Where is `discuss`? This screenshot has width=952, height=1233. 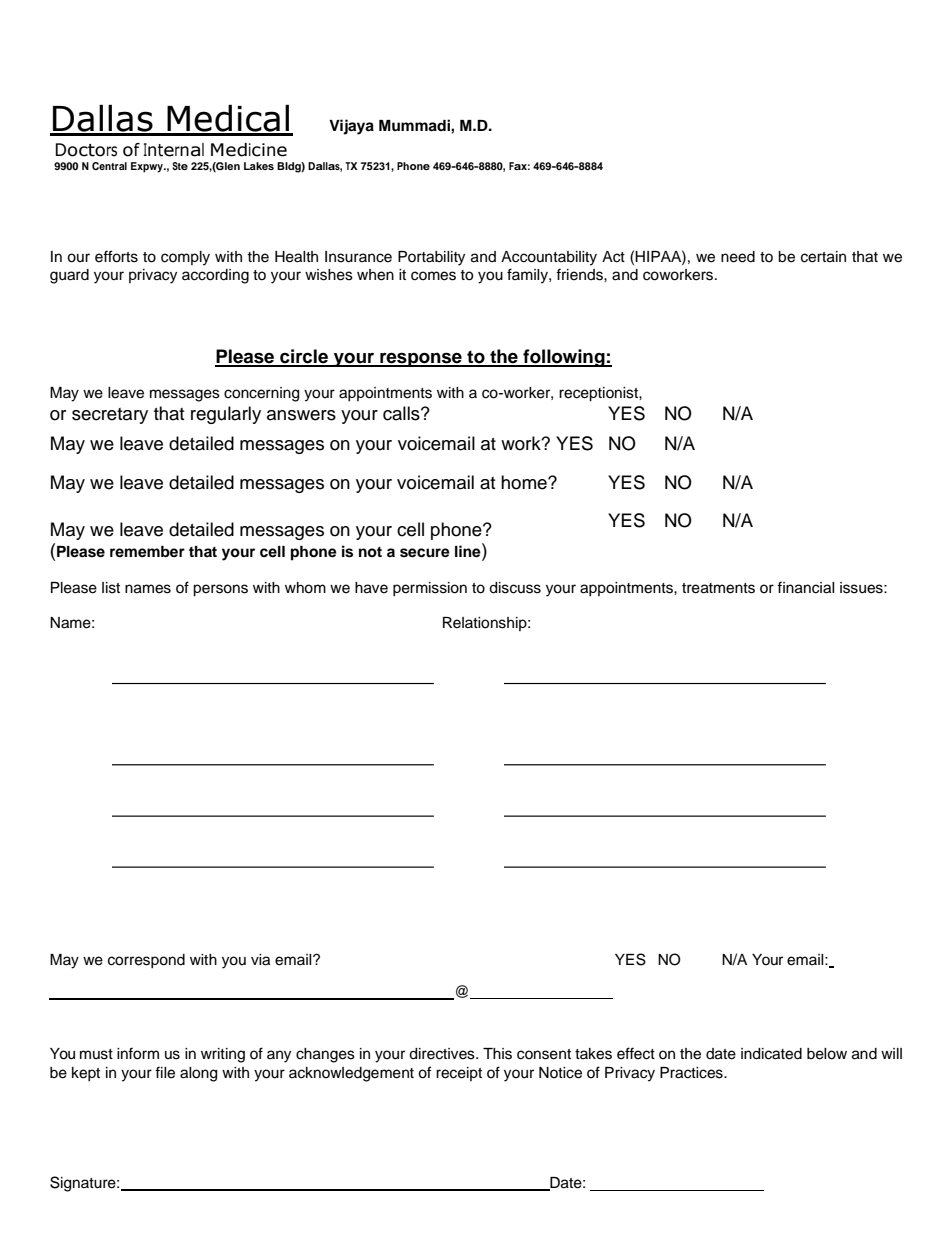 discuss is located at coordinates (515, 588).
